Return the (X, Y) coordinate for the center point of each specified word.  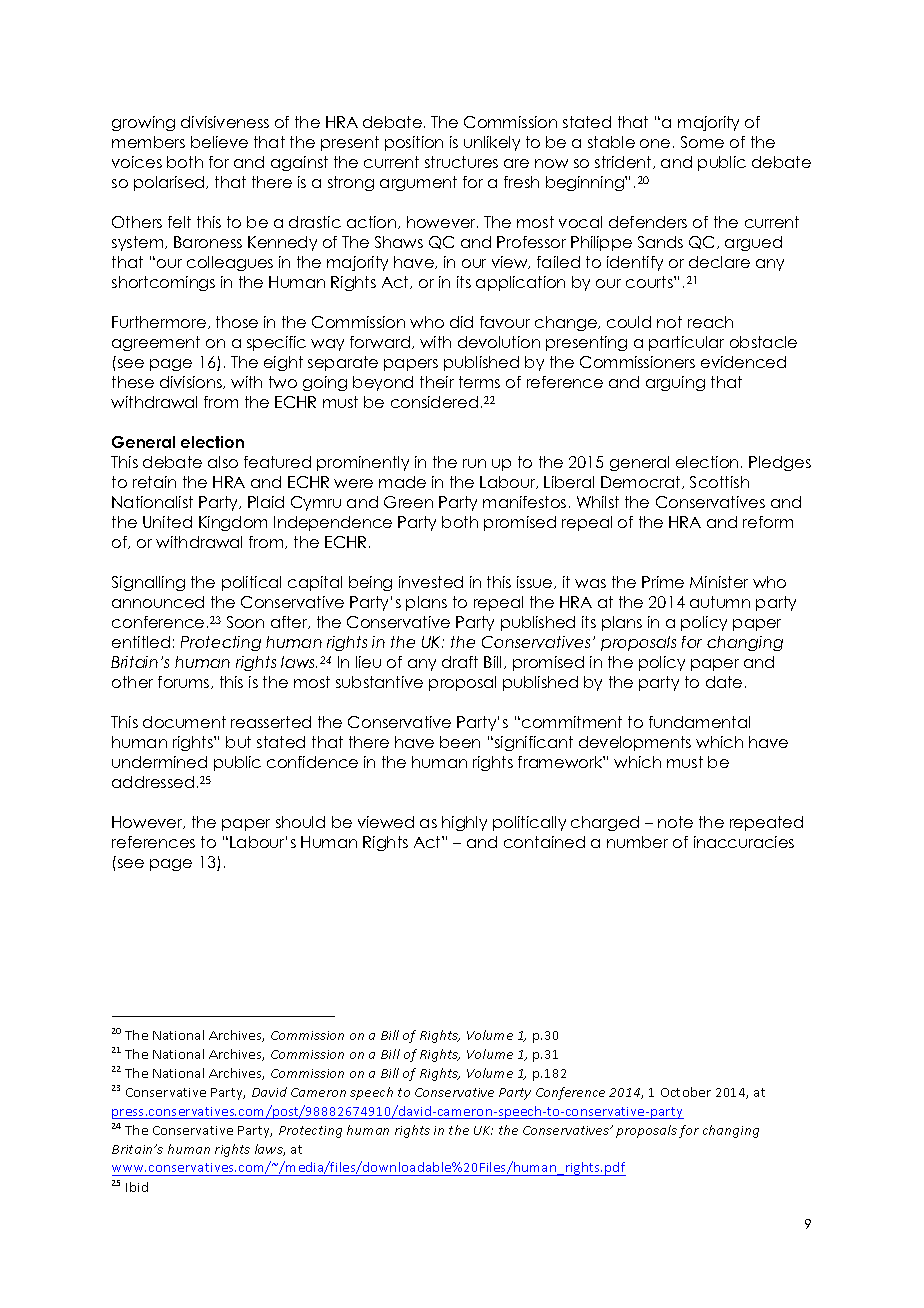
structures (461, 162)
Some (702, 142)
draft (460, 662)
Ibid (137, 1187)
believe (219, 142)
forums (185, 682)
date (724, 682)
